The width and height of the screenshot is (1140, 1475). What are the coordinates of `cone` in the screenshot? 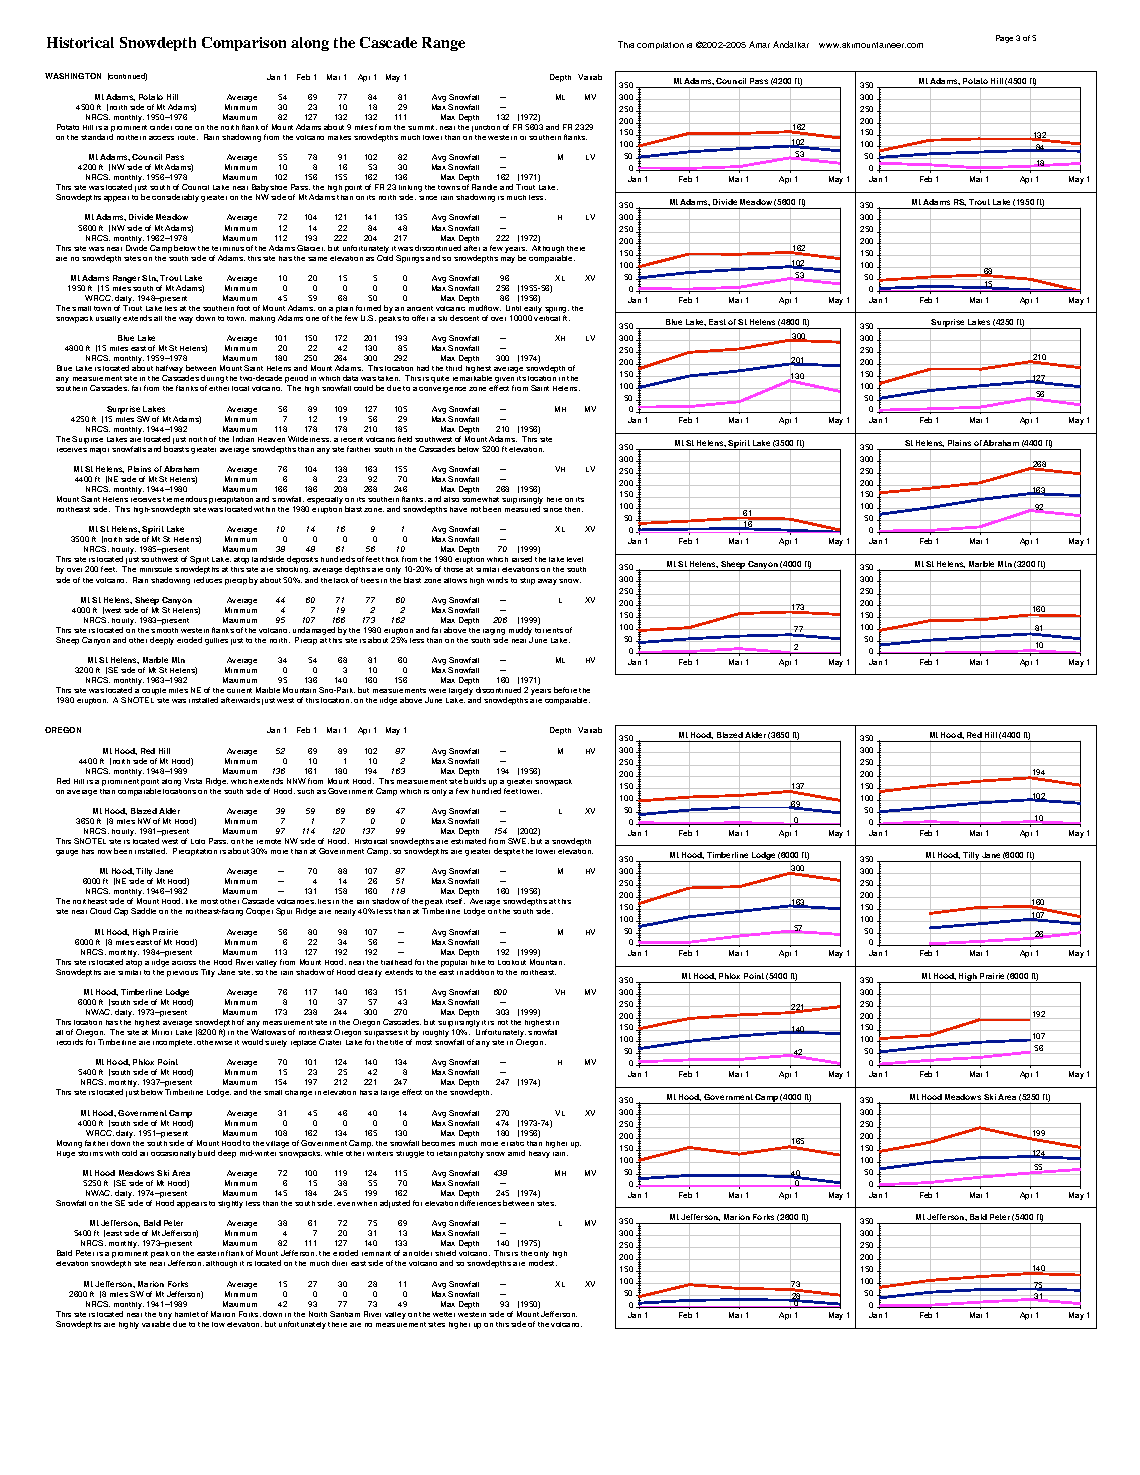 It's located at (183, 128).
